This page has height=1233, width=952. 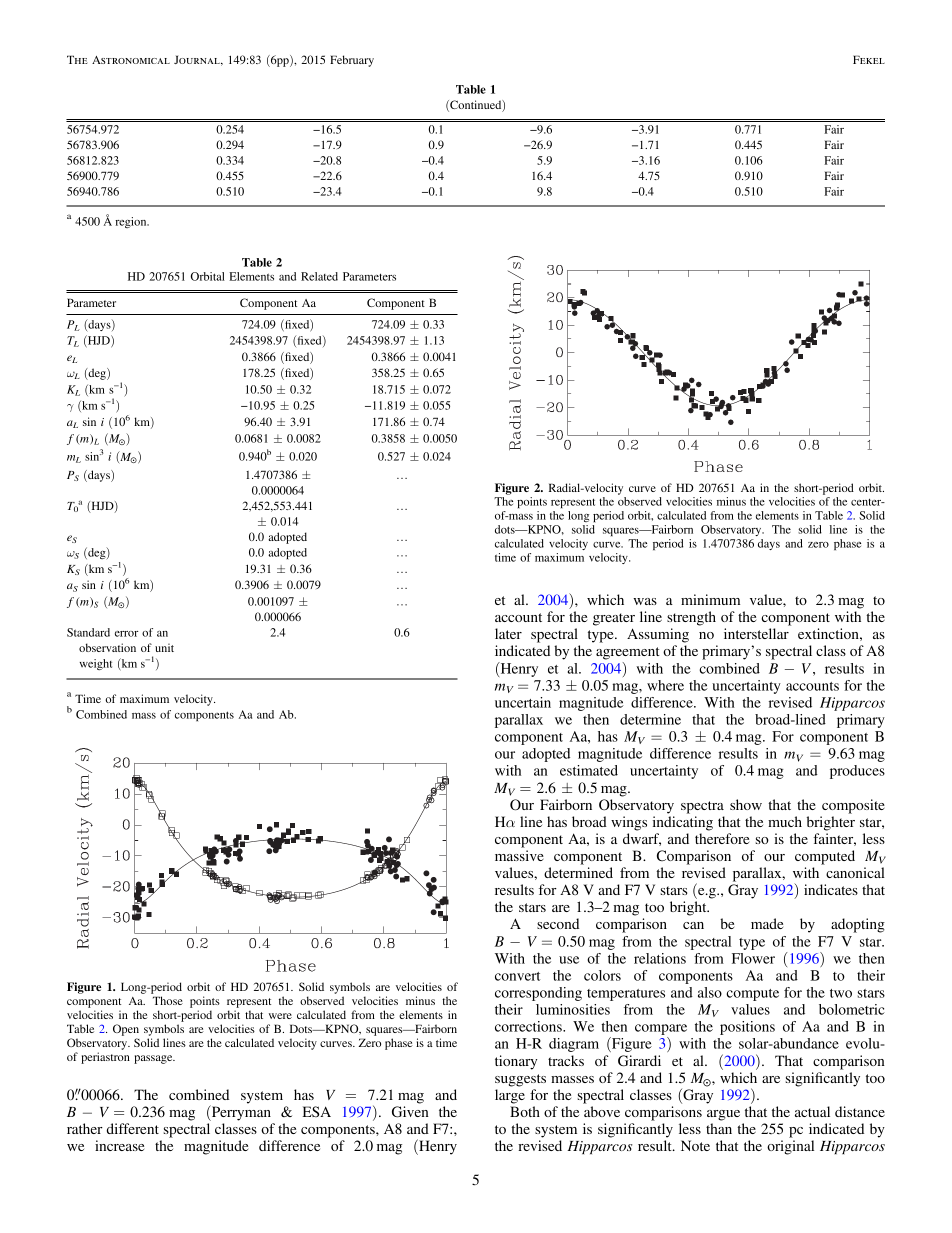 What do you see at coordinates (508, 633) in the page?
I see `later` at bounding box center [508, 633].
